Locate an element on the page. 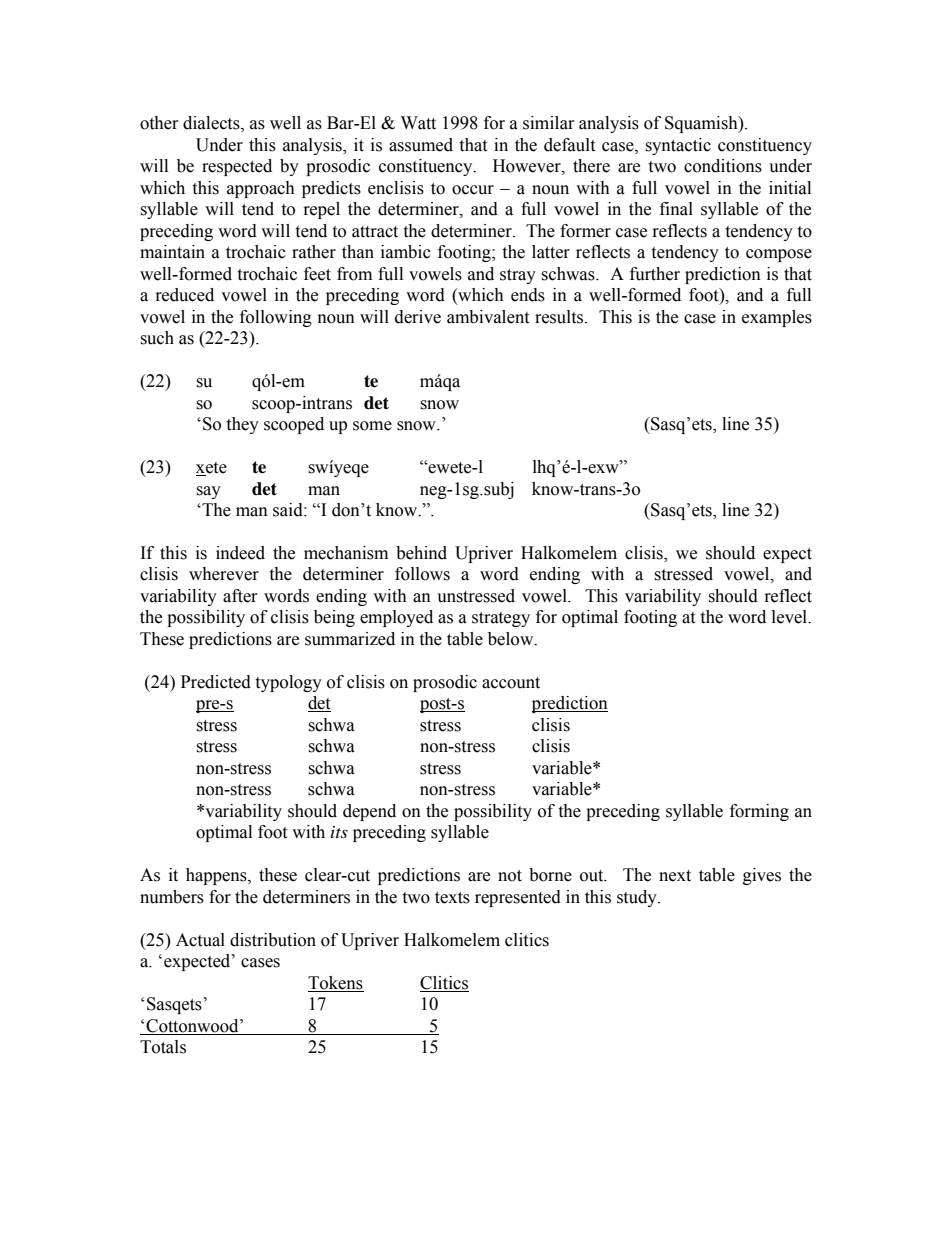  examples is located at coordinates (777, 318).
